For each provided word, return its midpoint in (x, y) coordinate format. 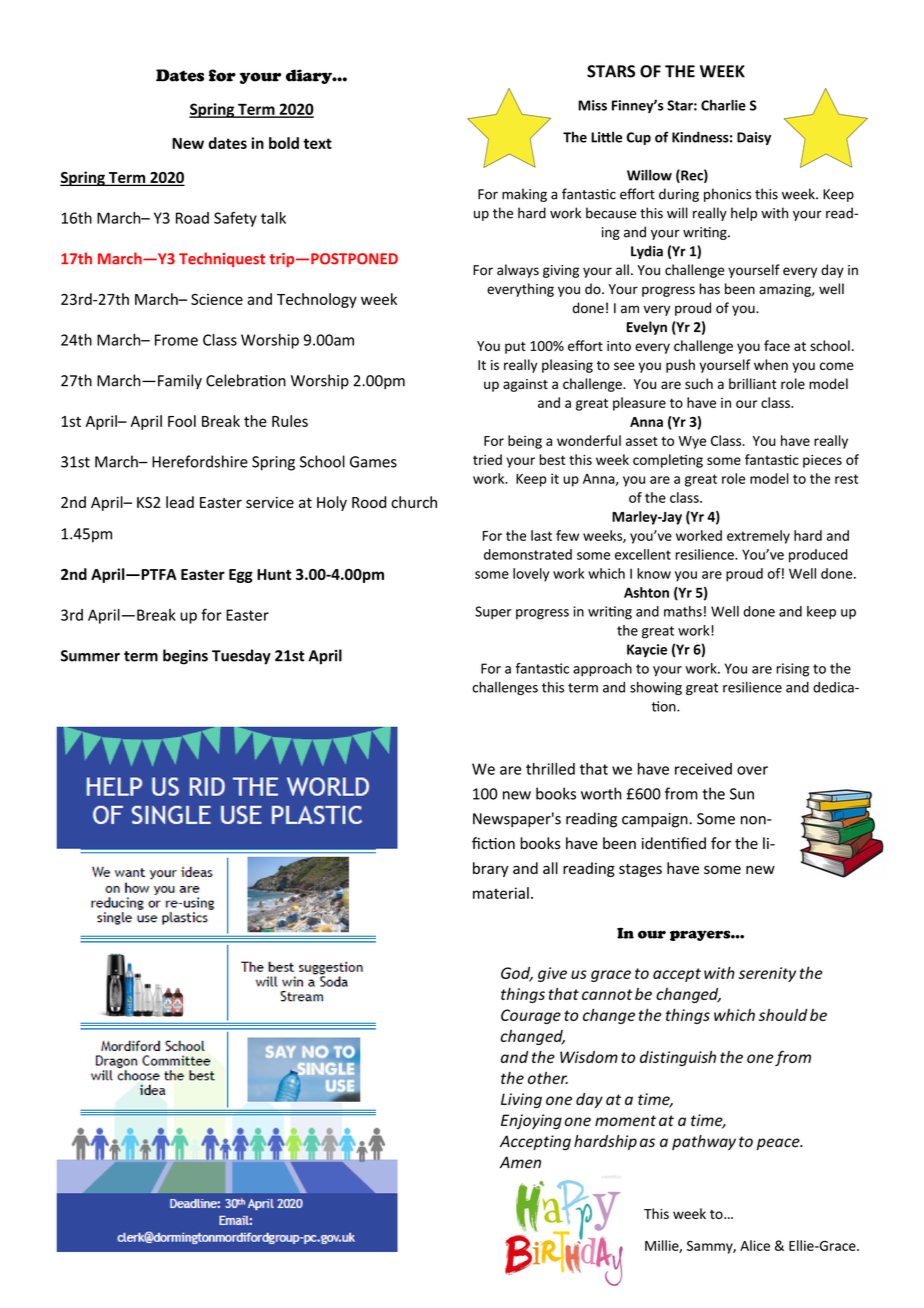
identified (674, 843)
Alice (755, 1245)
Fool (182, 421)
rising (792, 670)
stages (640, 870)
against (525, 385)
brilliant (753, 383)
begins (185, 657)
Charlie (723, 105)
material (501, 893)
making (524, 195)
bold (284, 143)
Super (493, 612)
